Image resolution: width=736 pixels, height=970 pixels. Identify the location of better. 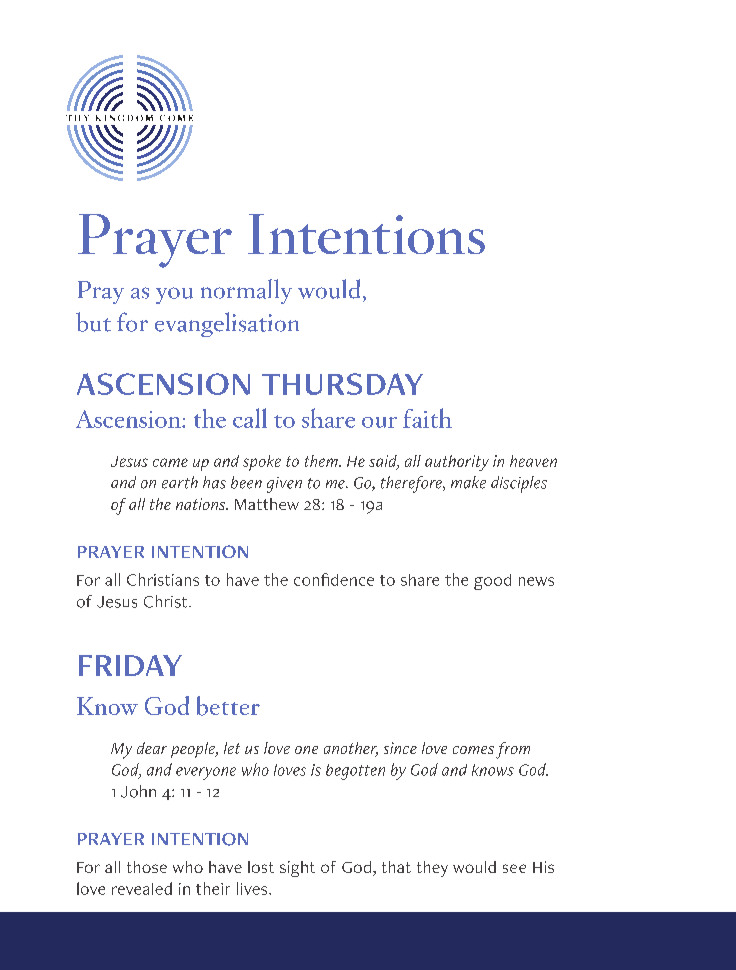
(228, 706).
